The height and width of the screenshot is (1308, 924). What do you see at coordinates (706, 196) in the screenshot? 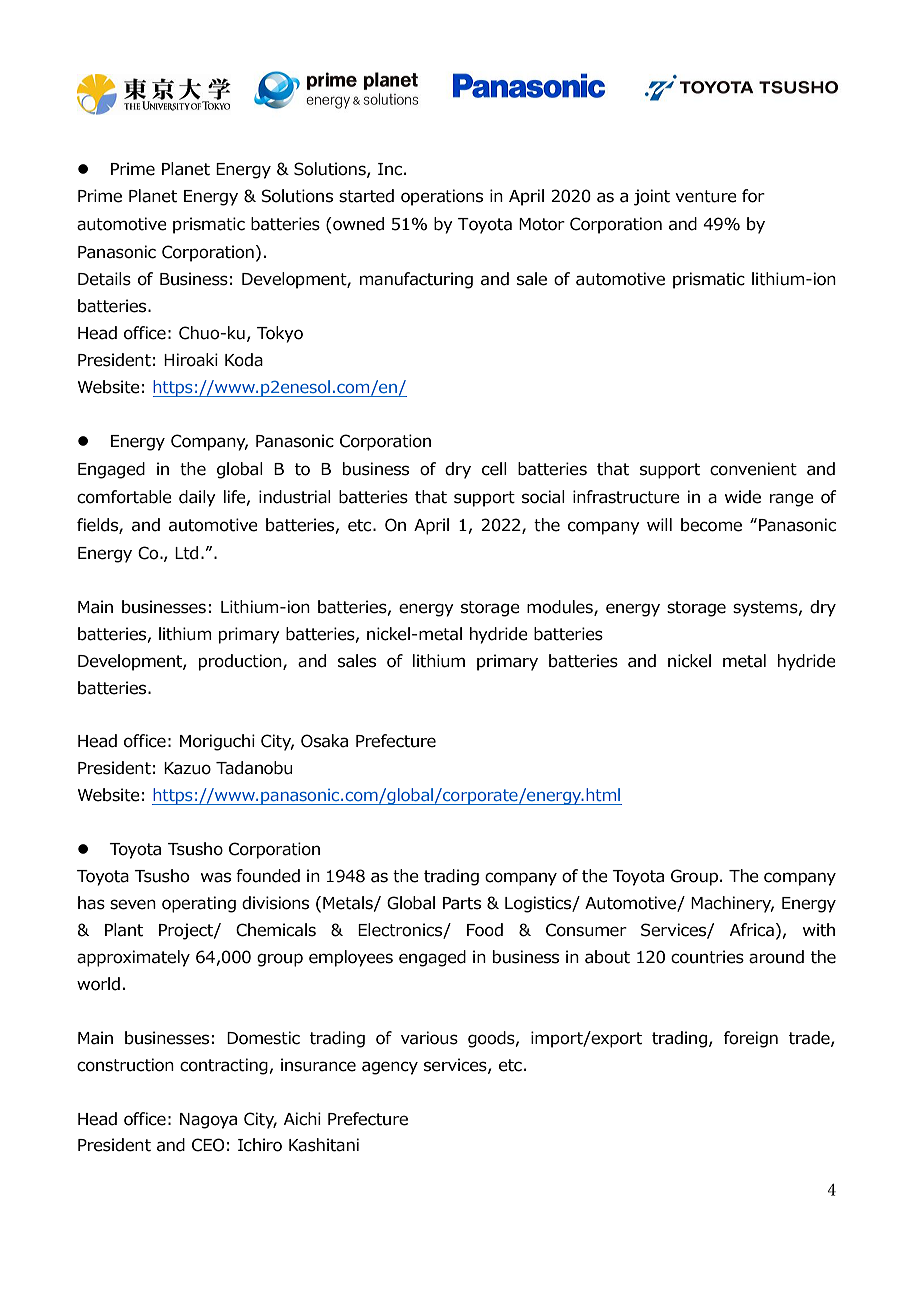
I see `venture` at bounding box center [706, 196].
